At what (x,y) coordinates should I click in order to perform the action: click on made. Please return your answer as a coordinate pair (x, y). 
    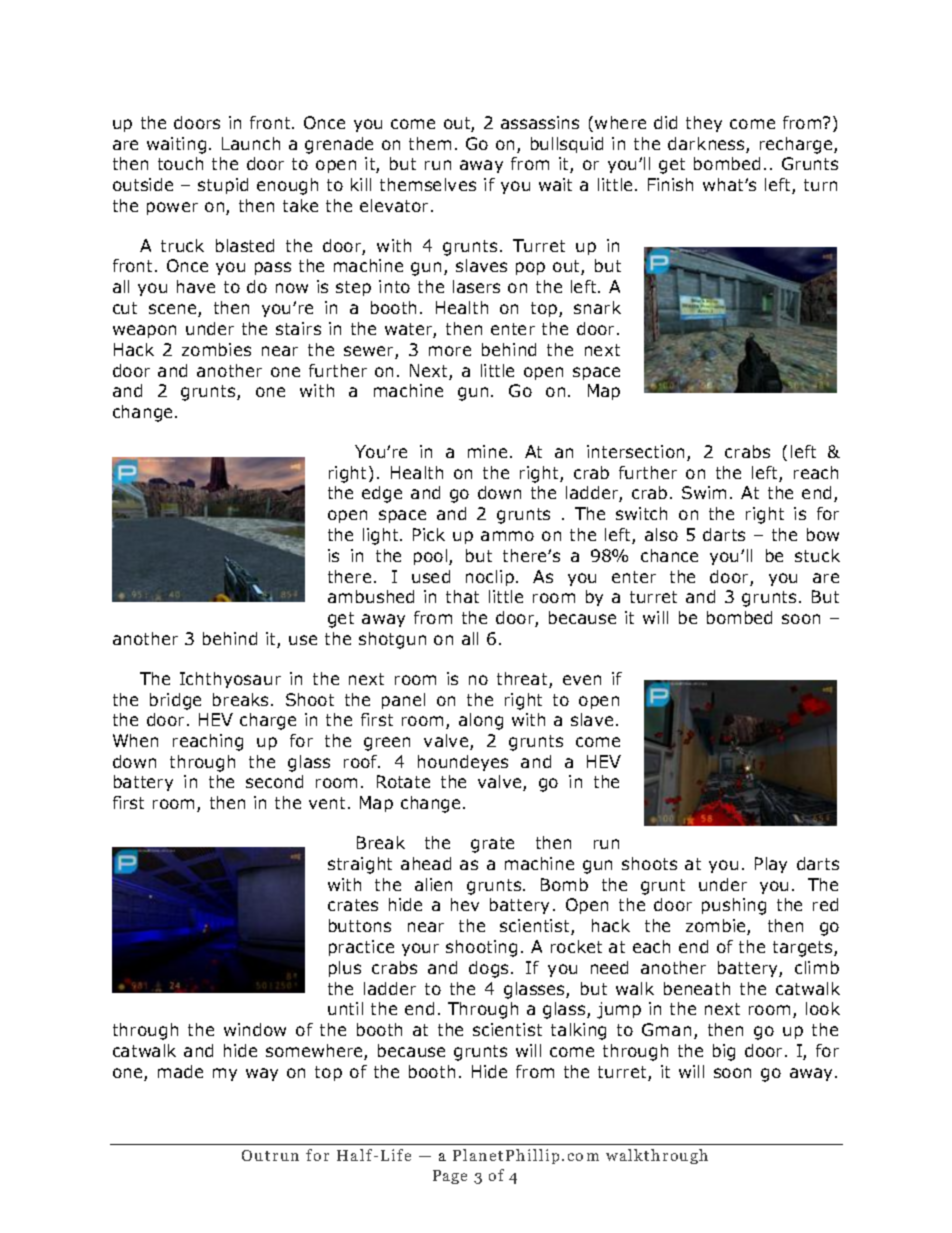
    Looking at the image, I should click on (180, 1071).
